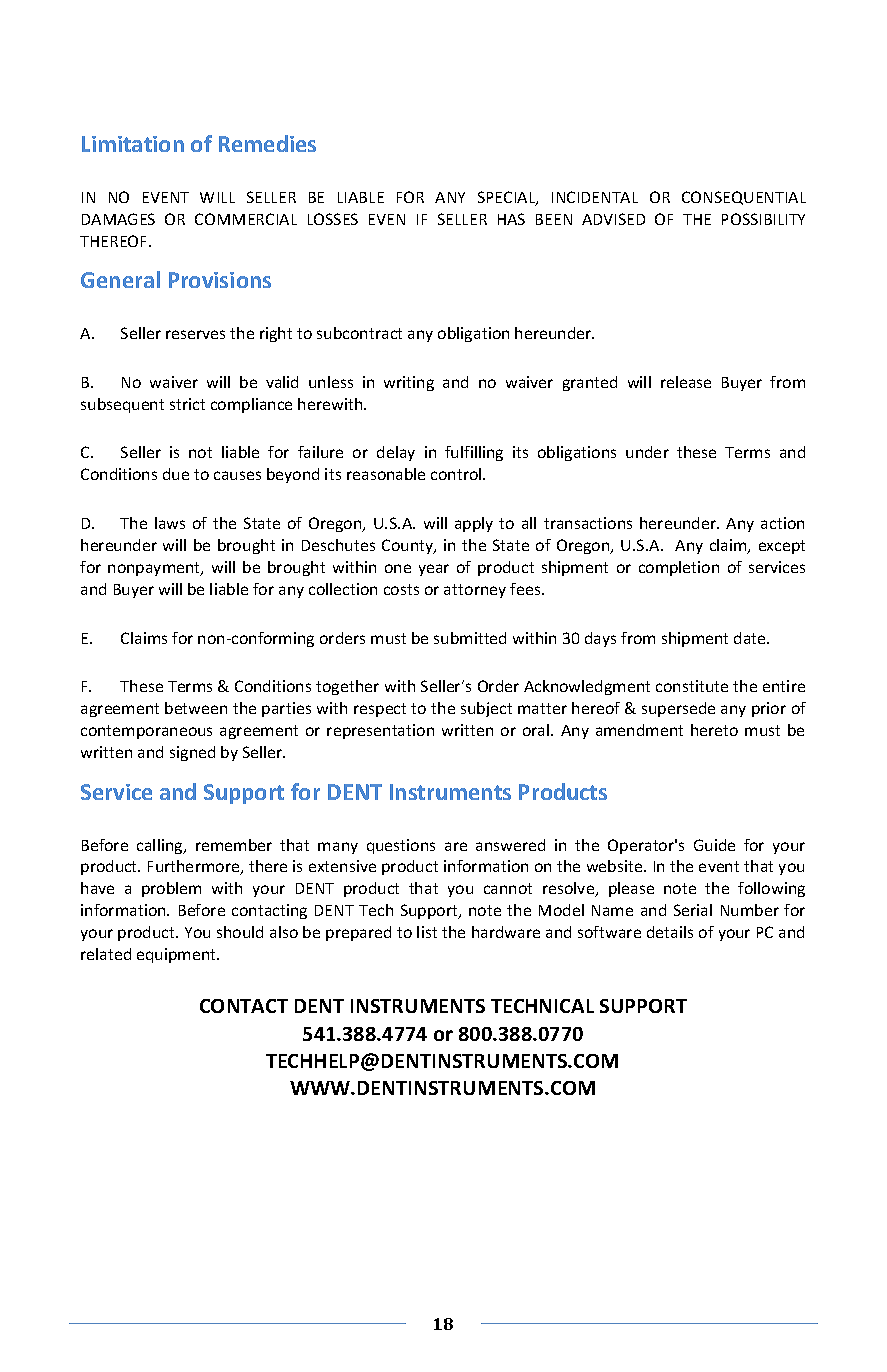 The width and height of the image is (887, 1372). Describe the element at coordinates (511, 219) in the image. I see `HAS` at that location.
